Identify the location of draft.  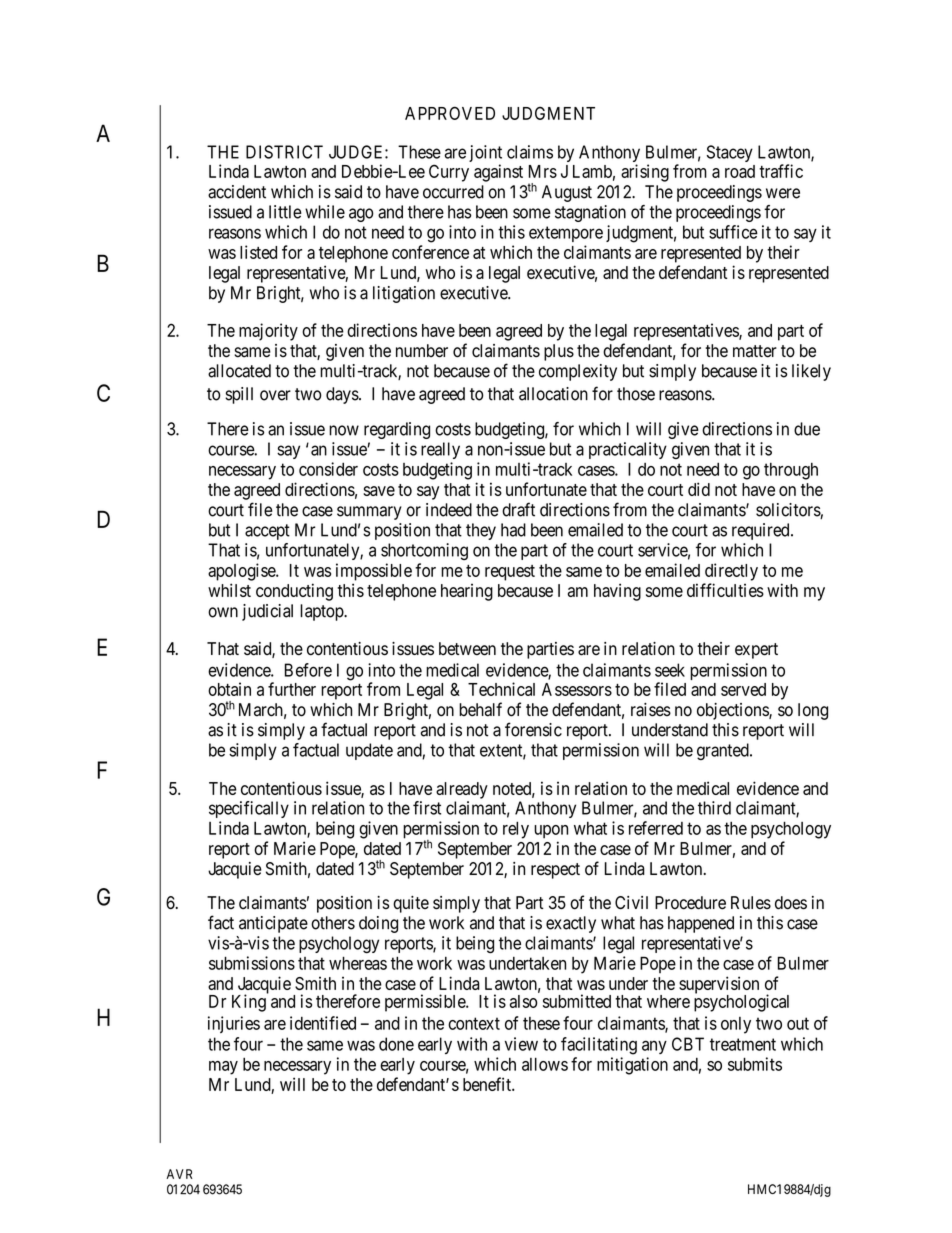
(518, 509).
